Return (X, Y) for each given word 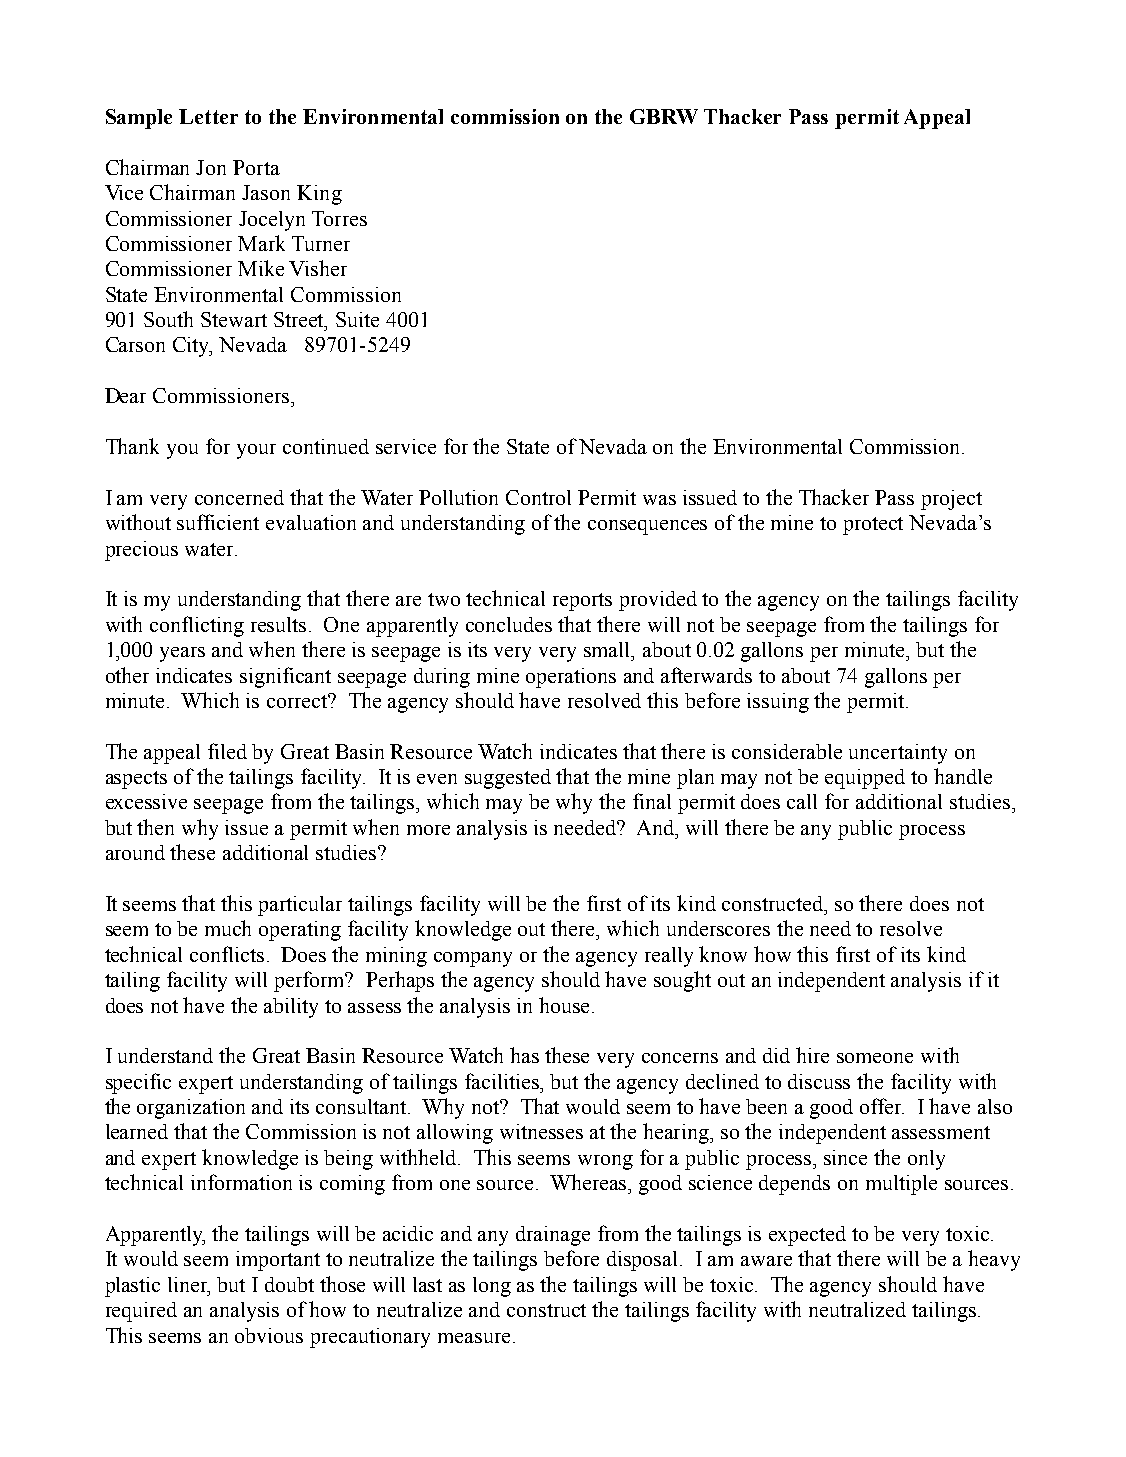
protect (873, 526)
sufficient (218, 522)
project (951, 500)
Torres (339, 218)
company (473, 959)
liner (189, 1286)
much (228, 928)
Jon (211, 167)
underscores (718, 928)
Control (538, 497)
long (492, 1287)
